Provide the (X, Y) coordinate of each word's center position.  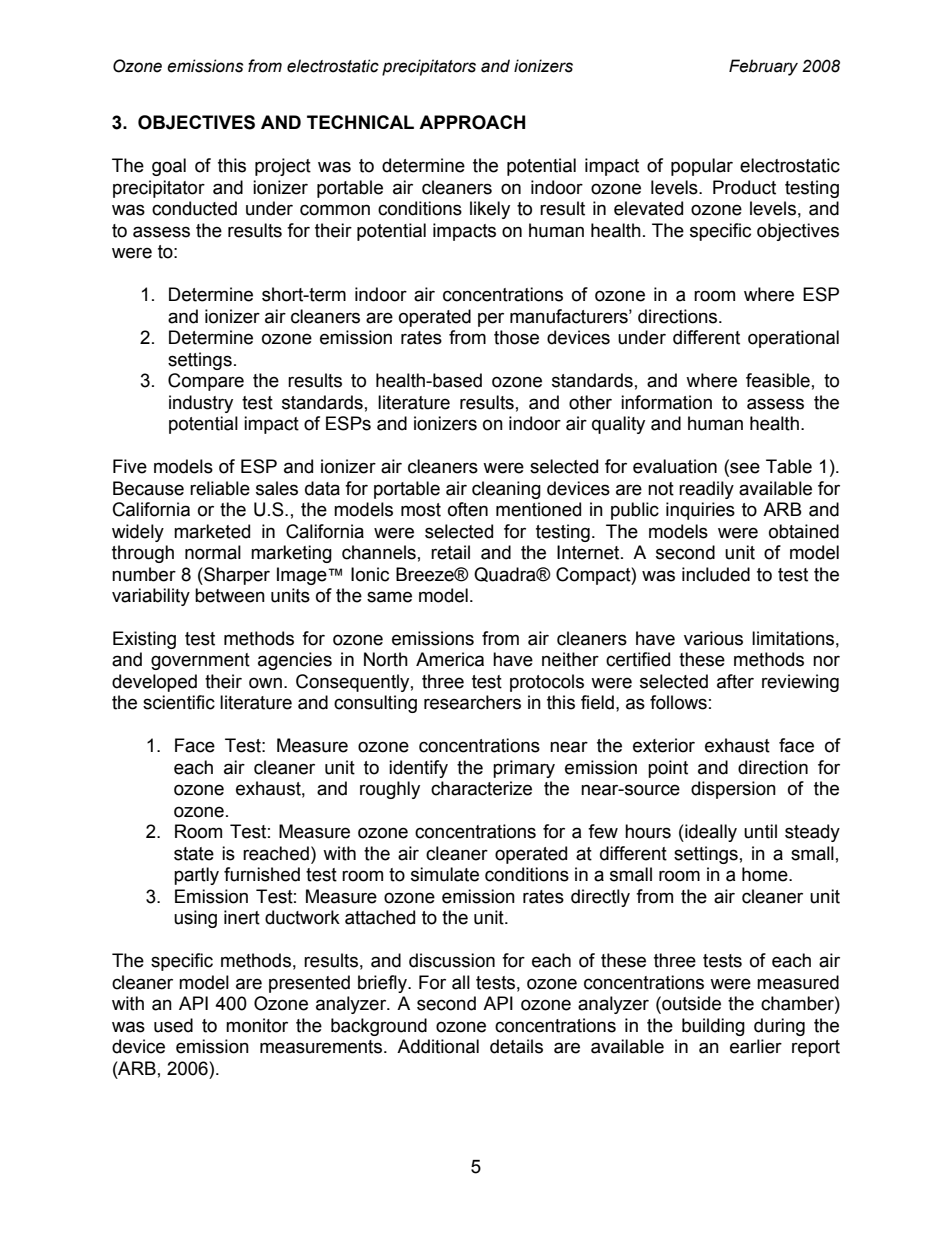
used (173, 1025)
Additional (438, 1046)
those (516, 337)
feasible (778, 380)
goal (169, 167)
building (713, 1027)
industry (201, 404)
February (763, 67)
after (735, 681)
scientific (179, 702)
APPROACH (472, 122)
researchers (472, 702)
